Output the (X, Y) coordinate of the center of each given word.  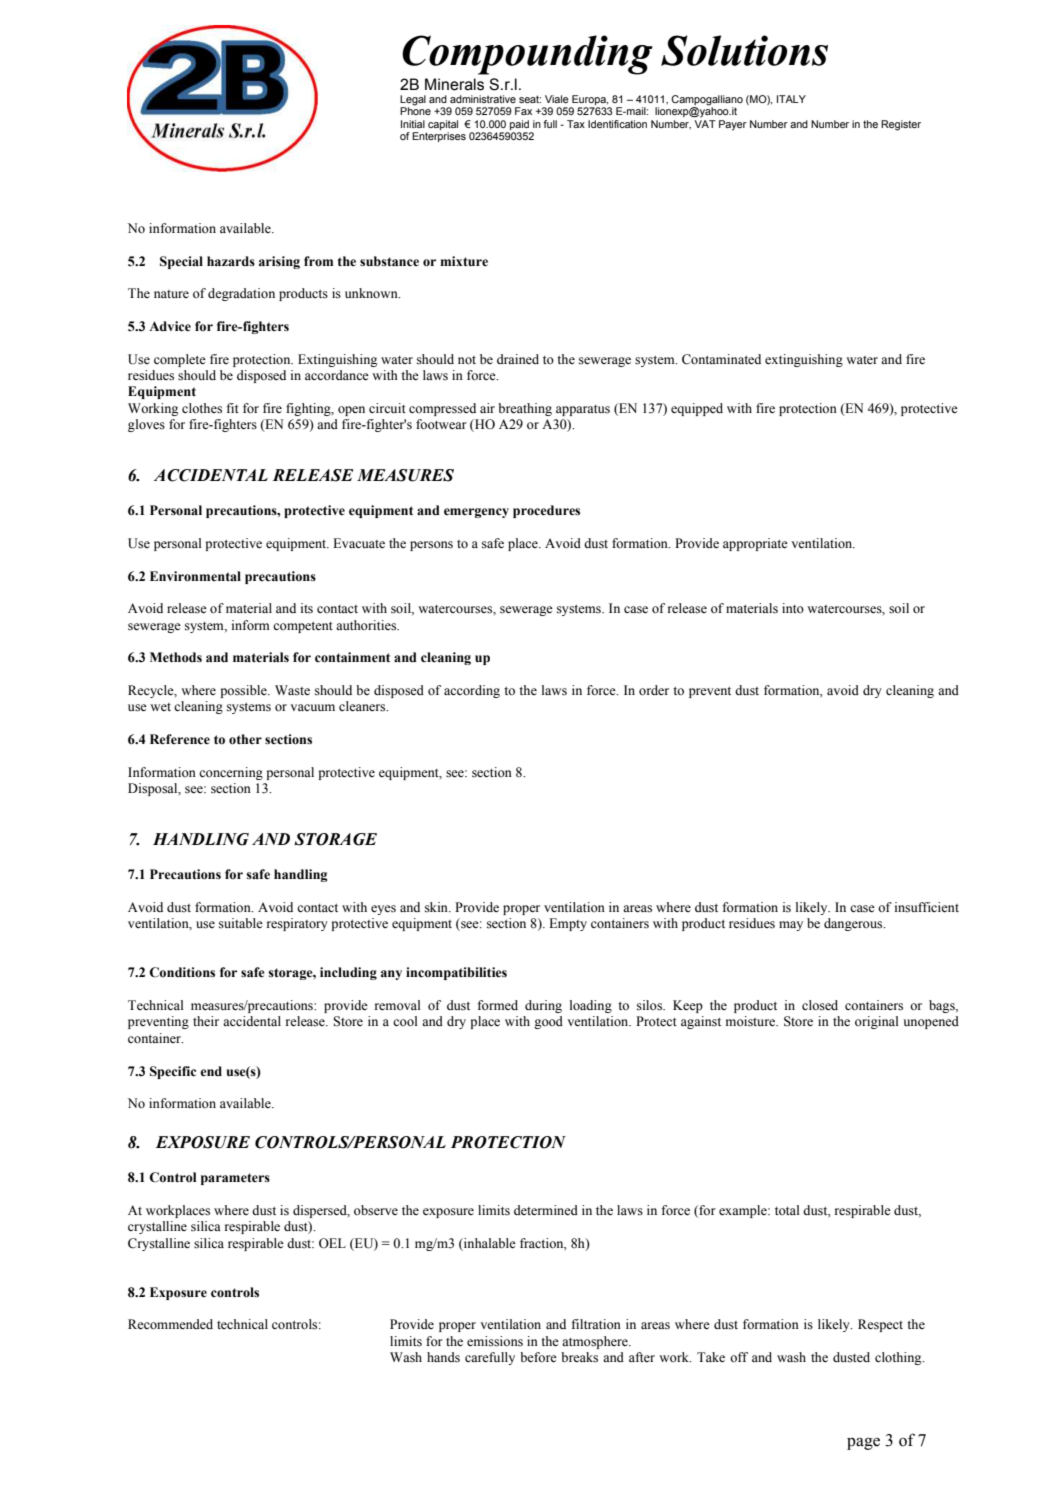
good (548, 1022)
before (538, 1357)
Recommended (170, 1324)
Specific (173, 1072)
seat (530, 99)
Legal (413, 101)
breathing (525, 409)
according (472, 691)
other (245, 739)
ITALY (791, 99)
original (877, 1022)
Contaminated (721, 359)
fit (232, 408)
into (793, 608)
